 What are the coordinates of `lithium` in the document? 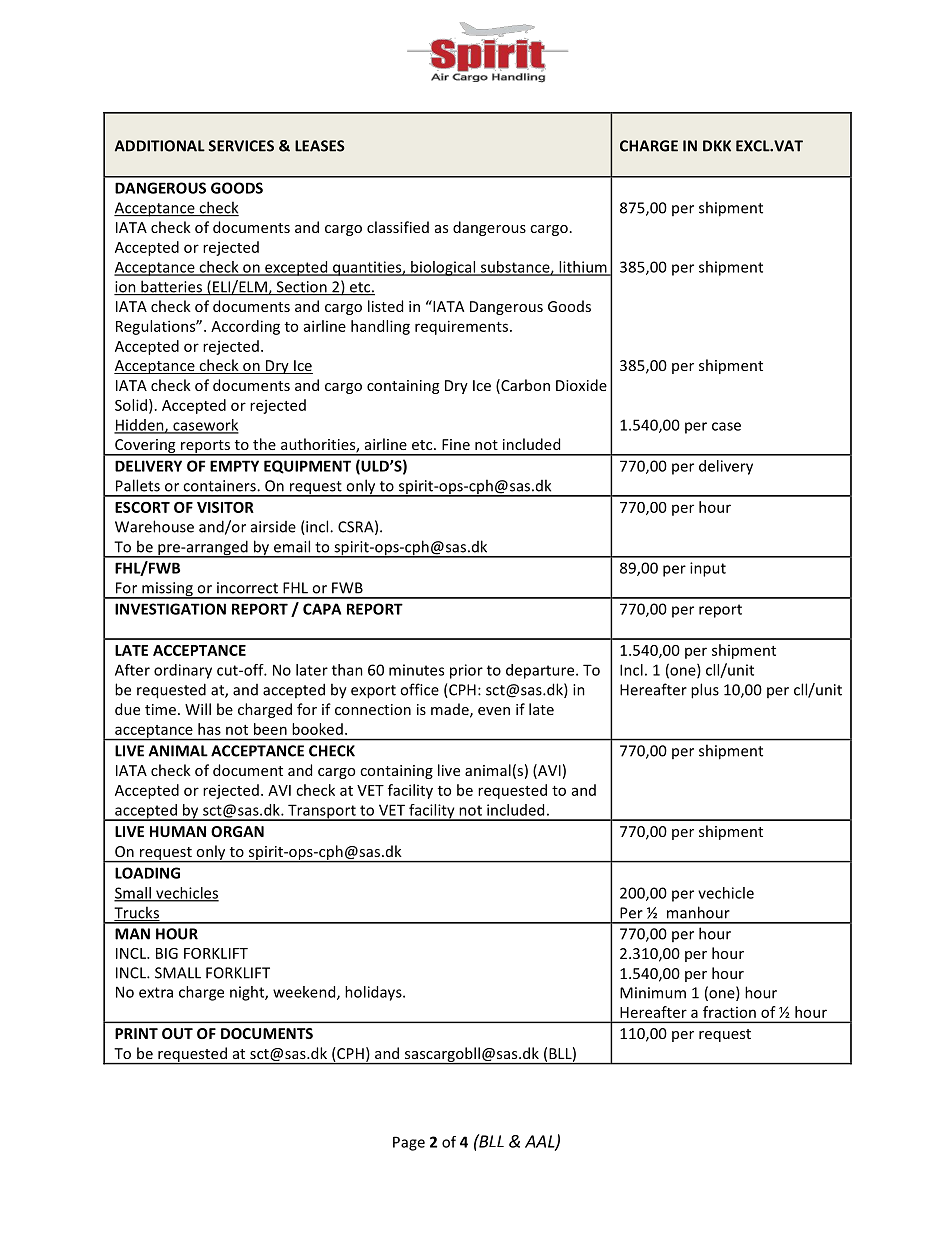 It's located at (583, 268).
